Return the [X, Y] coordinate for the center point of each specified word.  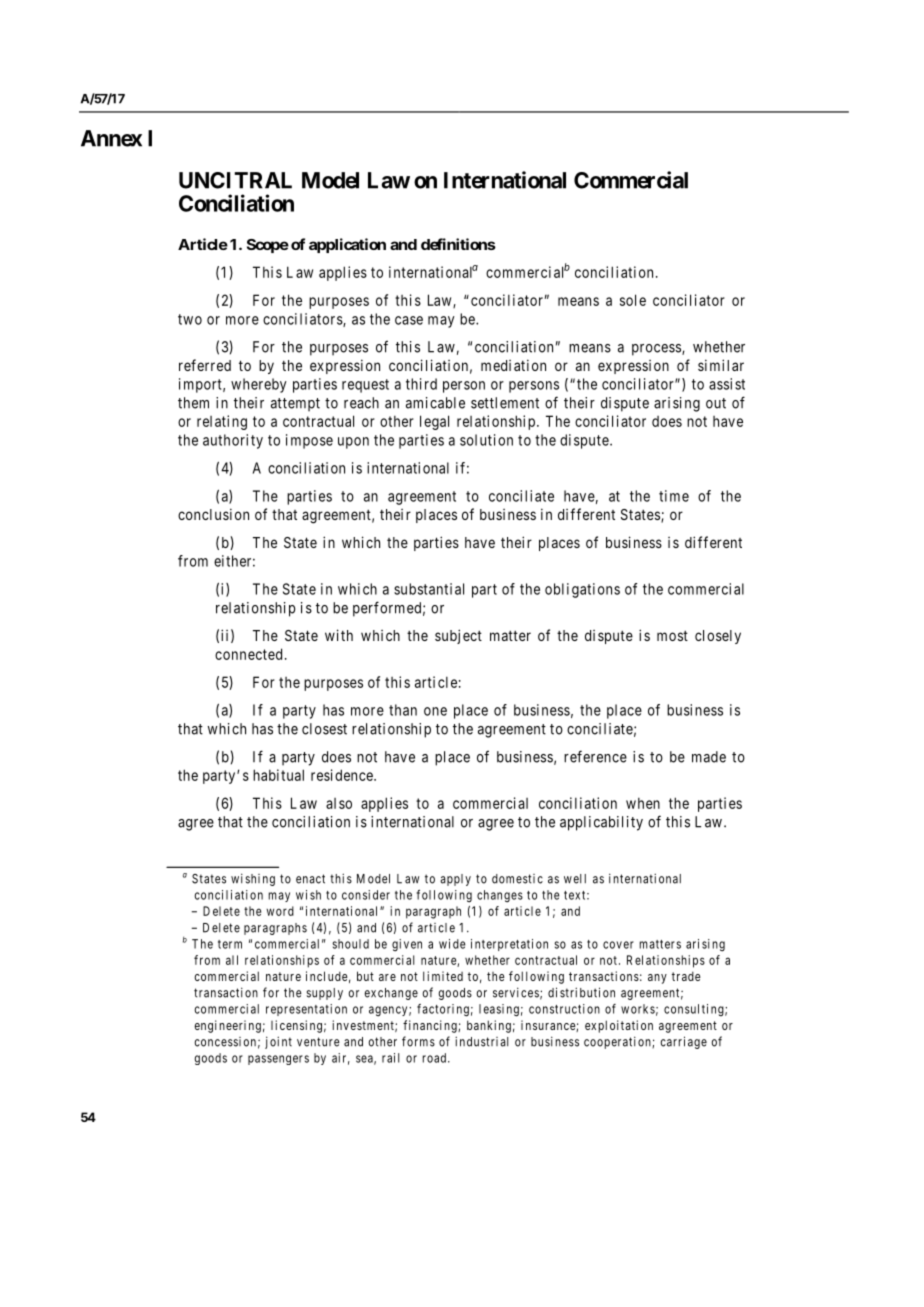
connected [248, 654]
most [672, 636]
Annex [111, 138]
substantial [429, 589]
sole [633, 300]
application [347, 245]
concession [225, 1042]
